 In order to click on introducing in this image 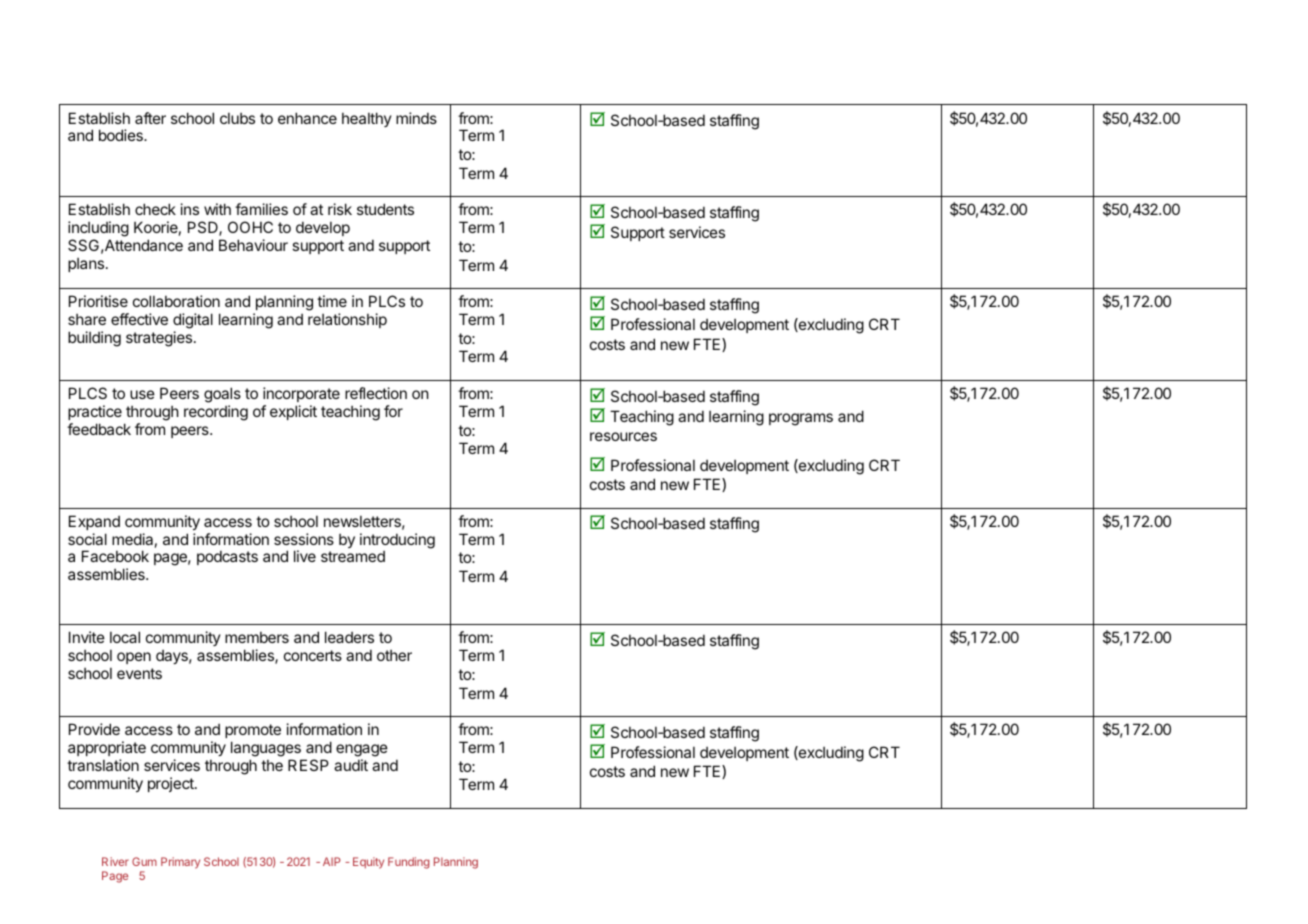, I will do `click(397, 541)`.
